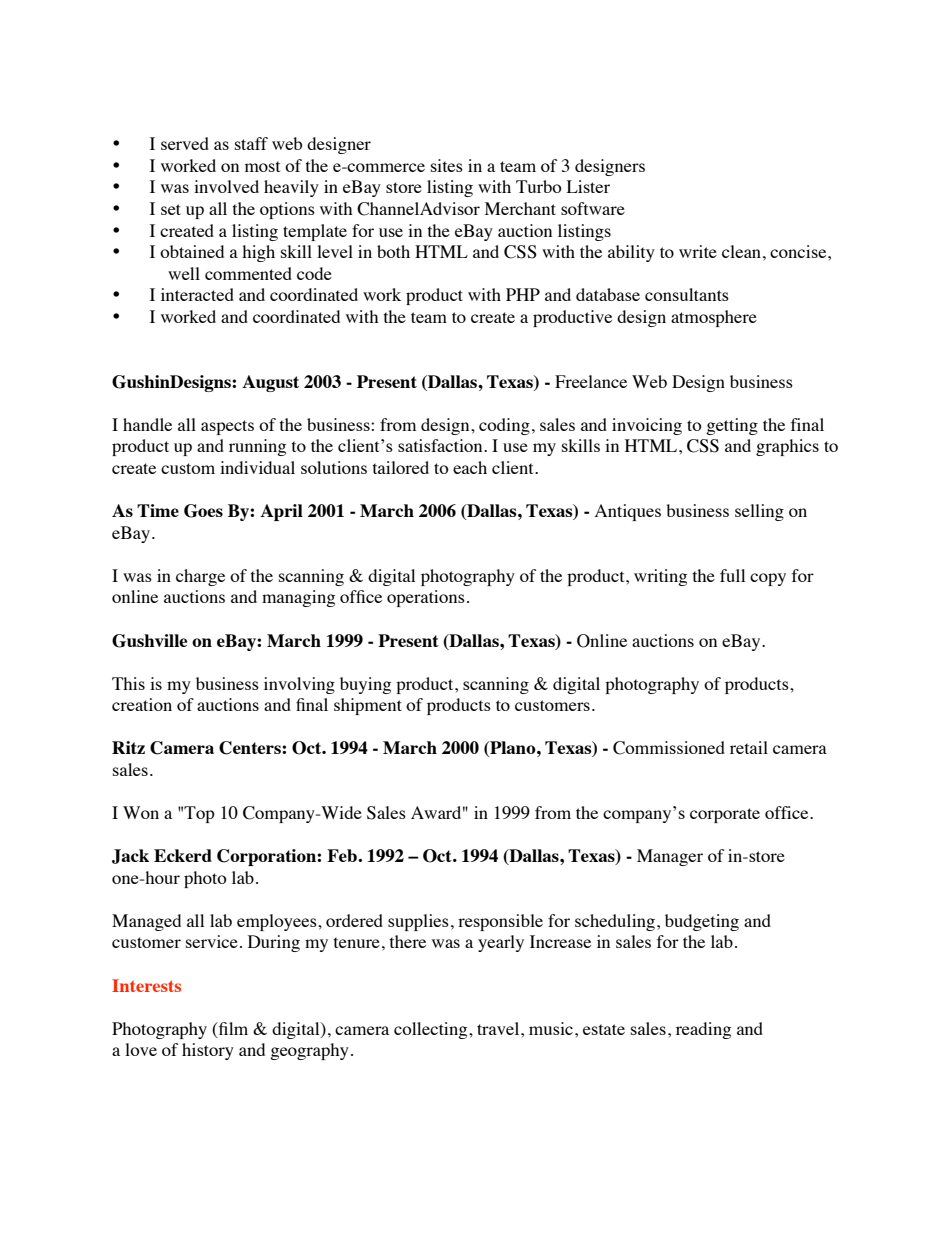 The width and height of the screenshot is (952, 1233). Describe the element at coordinates (232, 1028) in the screenshot. I see `film` at that location.
